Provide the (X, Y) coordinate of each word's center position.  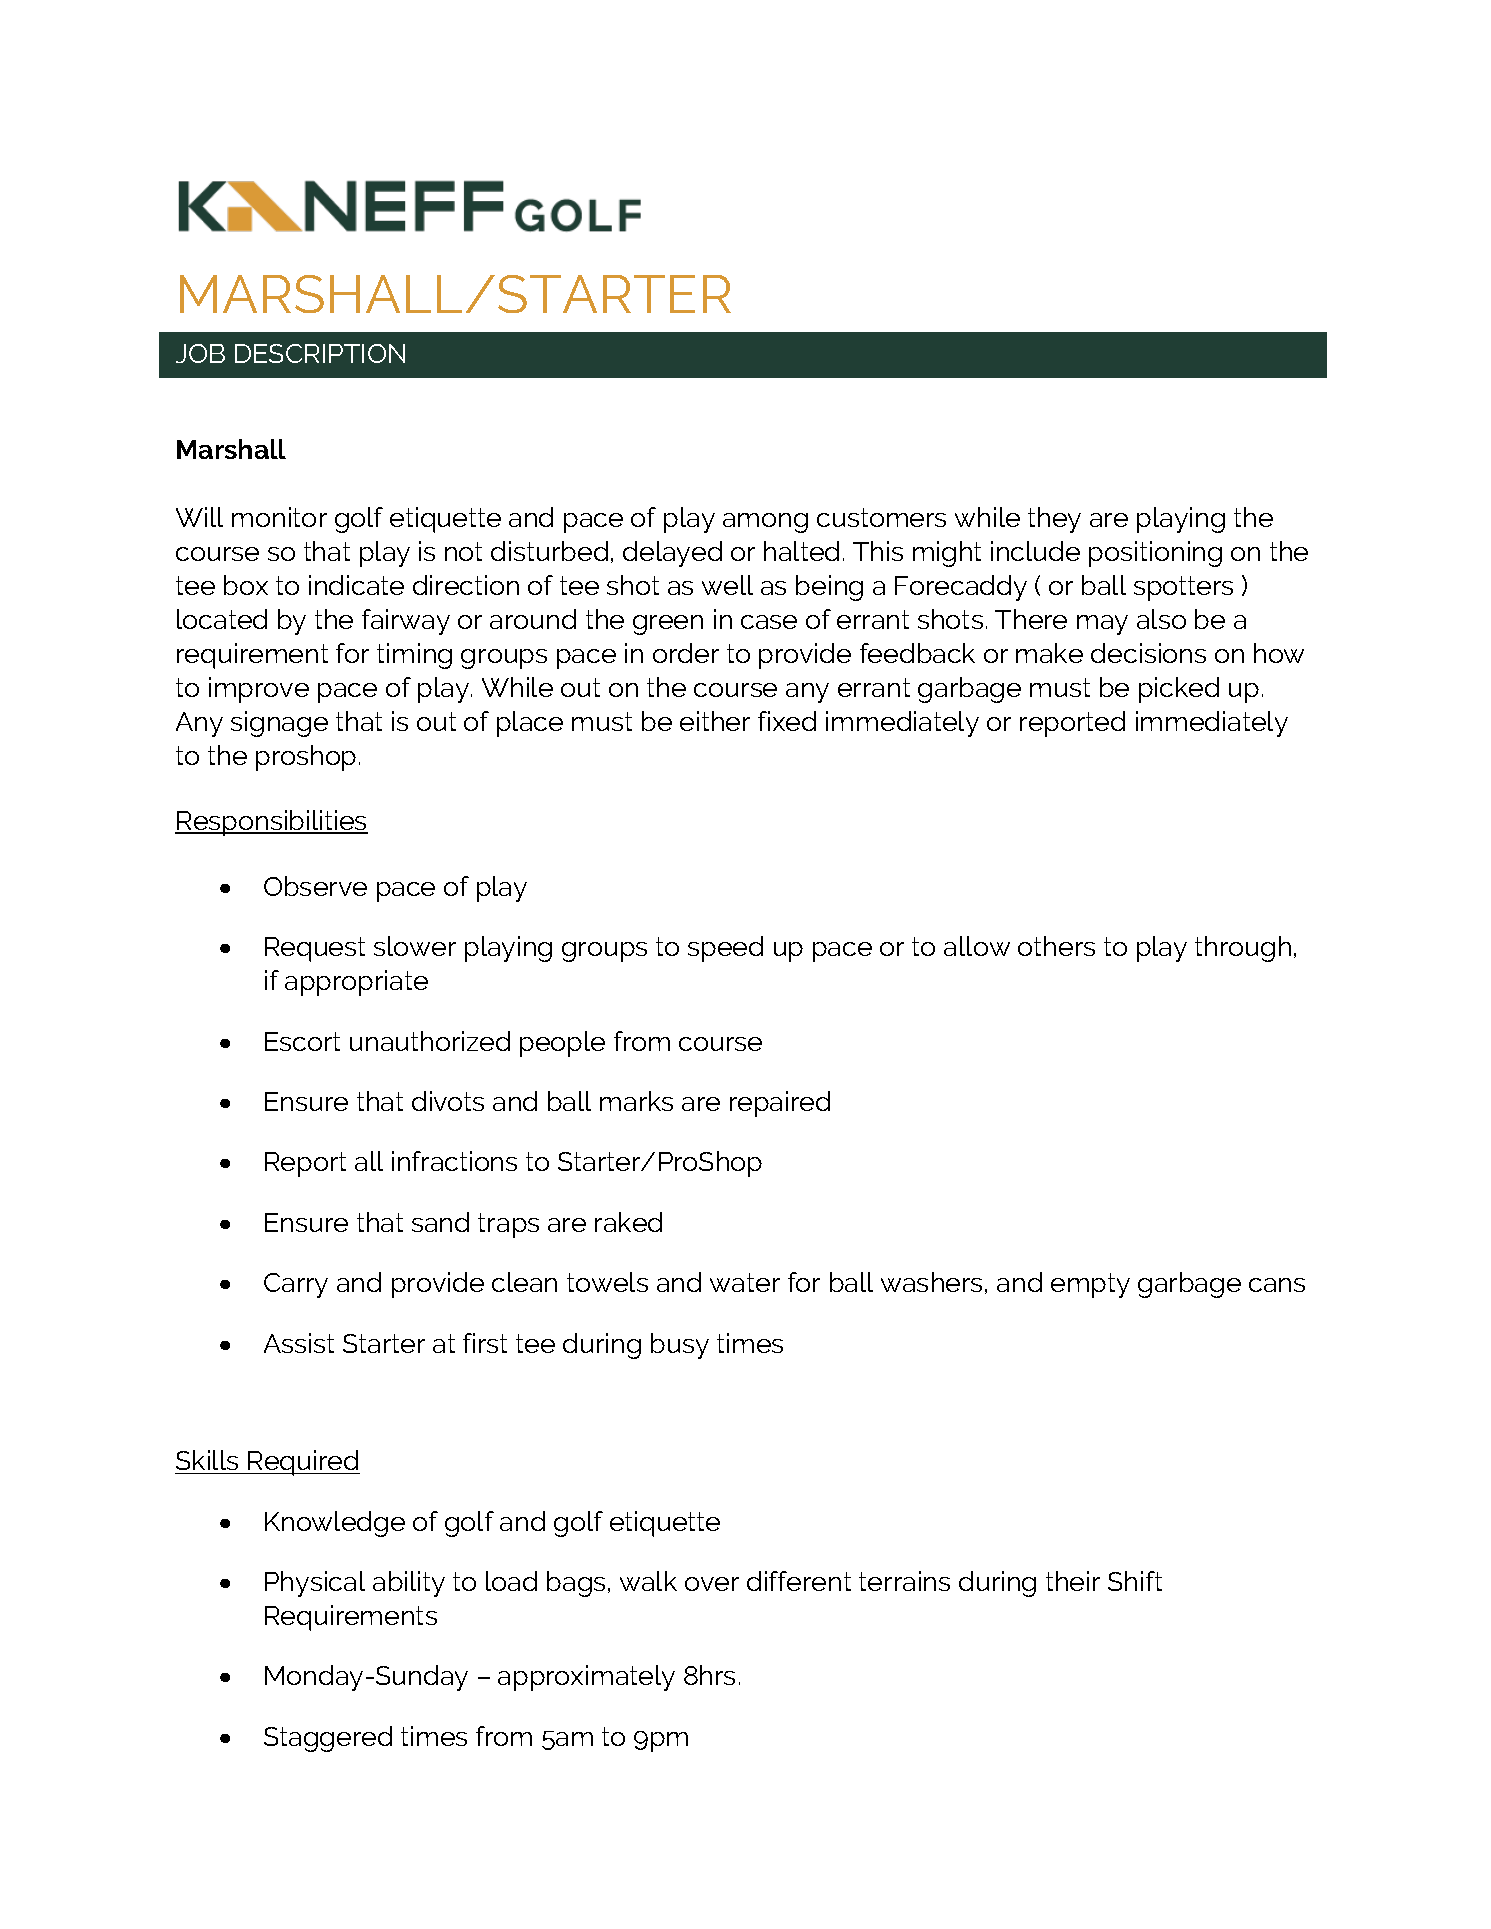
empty (1090, 1285)
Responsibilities (271, 823)
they (1054, 520)
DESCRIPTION (320, 353)
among (765, 523)
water (745, 1282)
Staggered (328, 1739)
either (715, 721)
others (1056, 946)
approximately (586, 1678)
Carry (296, 1285)
